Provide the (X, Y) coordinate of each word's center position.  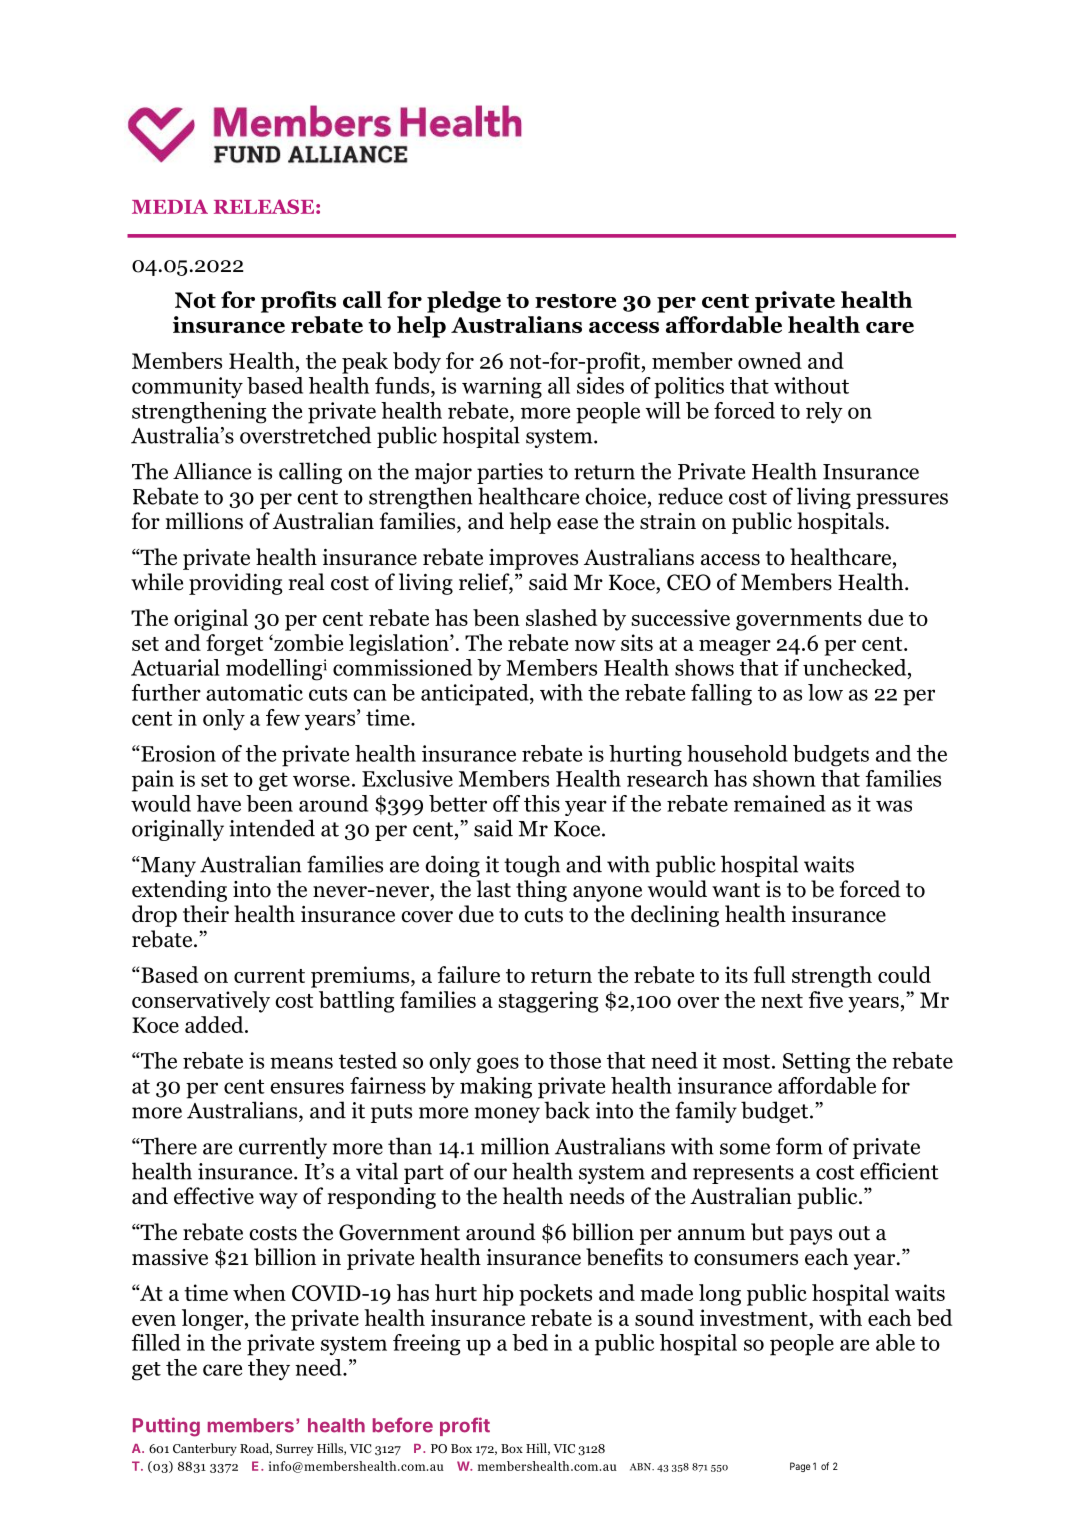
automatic (254, 692)
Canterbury (205, 1449)
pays (810, 1237)
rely (824, 412)
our (490, 1174)
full (769, 974)
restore (575, 301)
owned (770, 360)
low (825, 692)
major (443, 473)
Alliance (212, 471)
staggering (548, 1002)
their (206, 914)
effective (214, 1196)
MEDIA (170, 206)
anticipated (476, 695)
